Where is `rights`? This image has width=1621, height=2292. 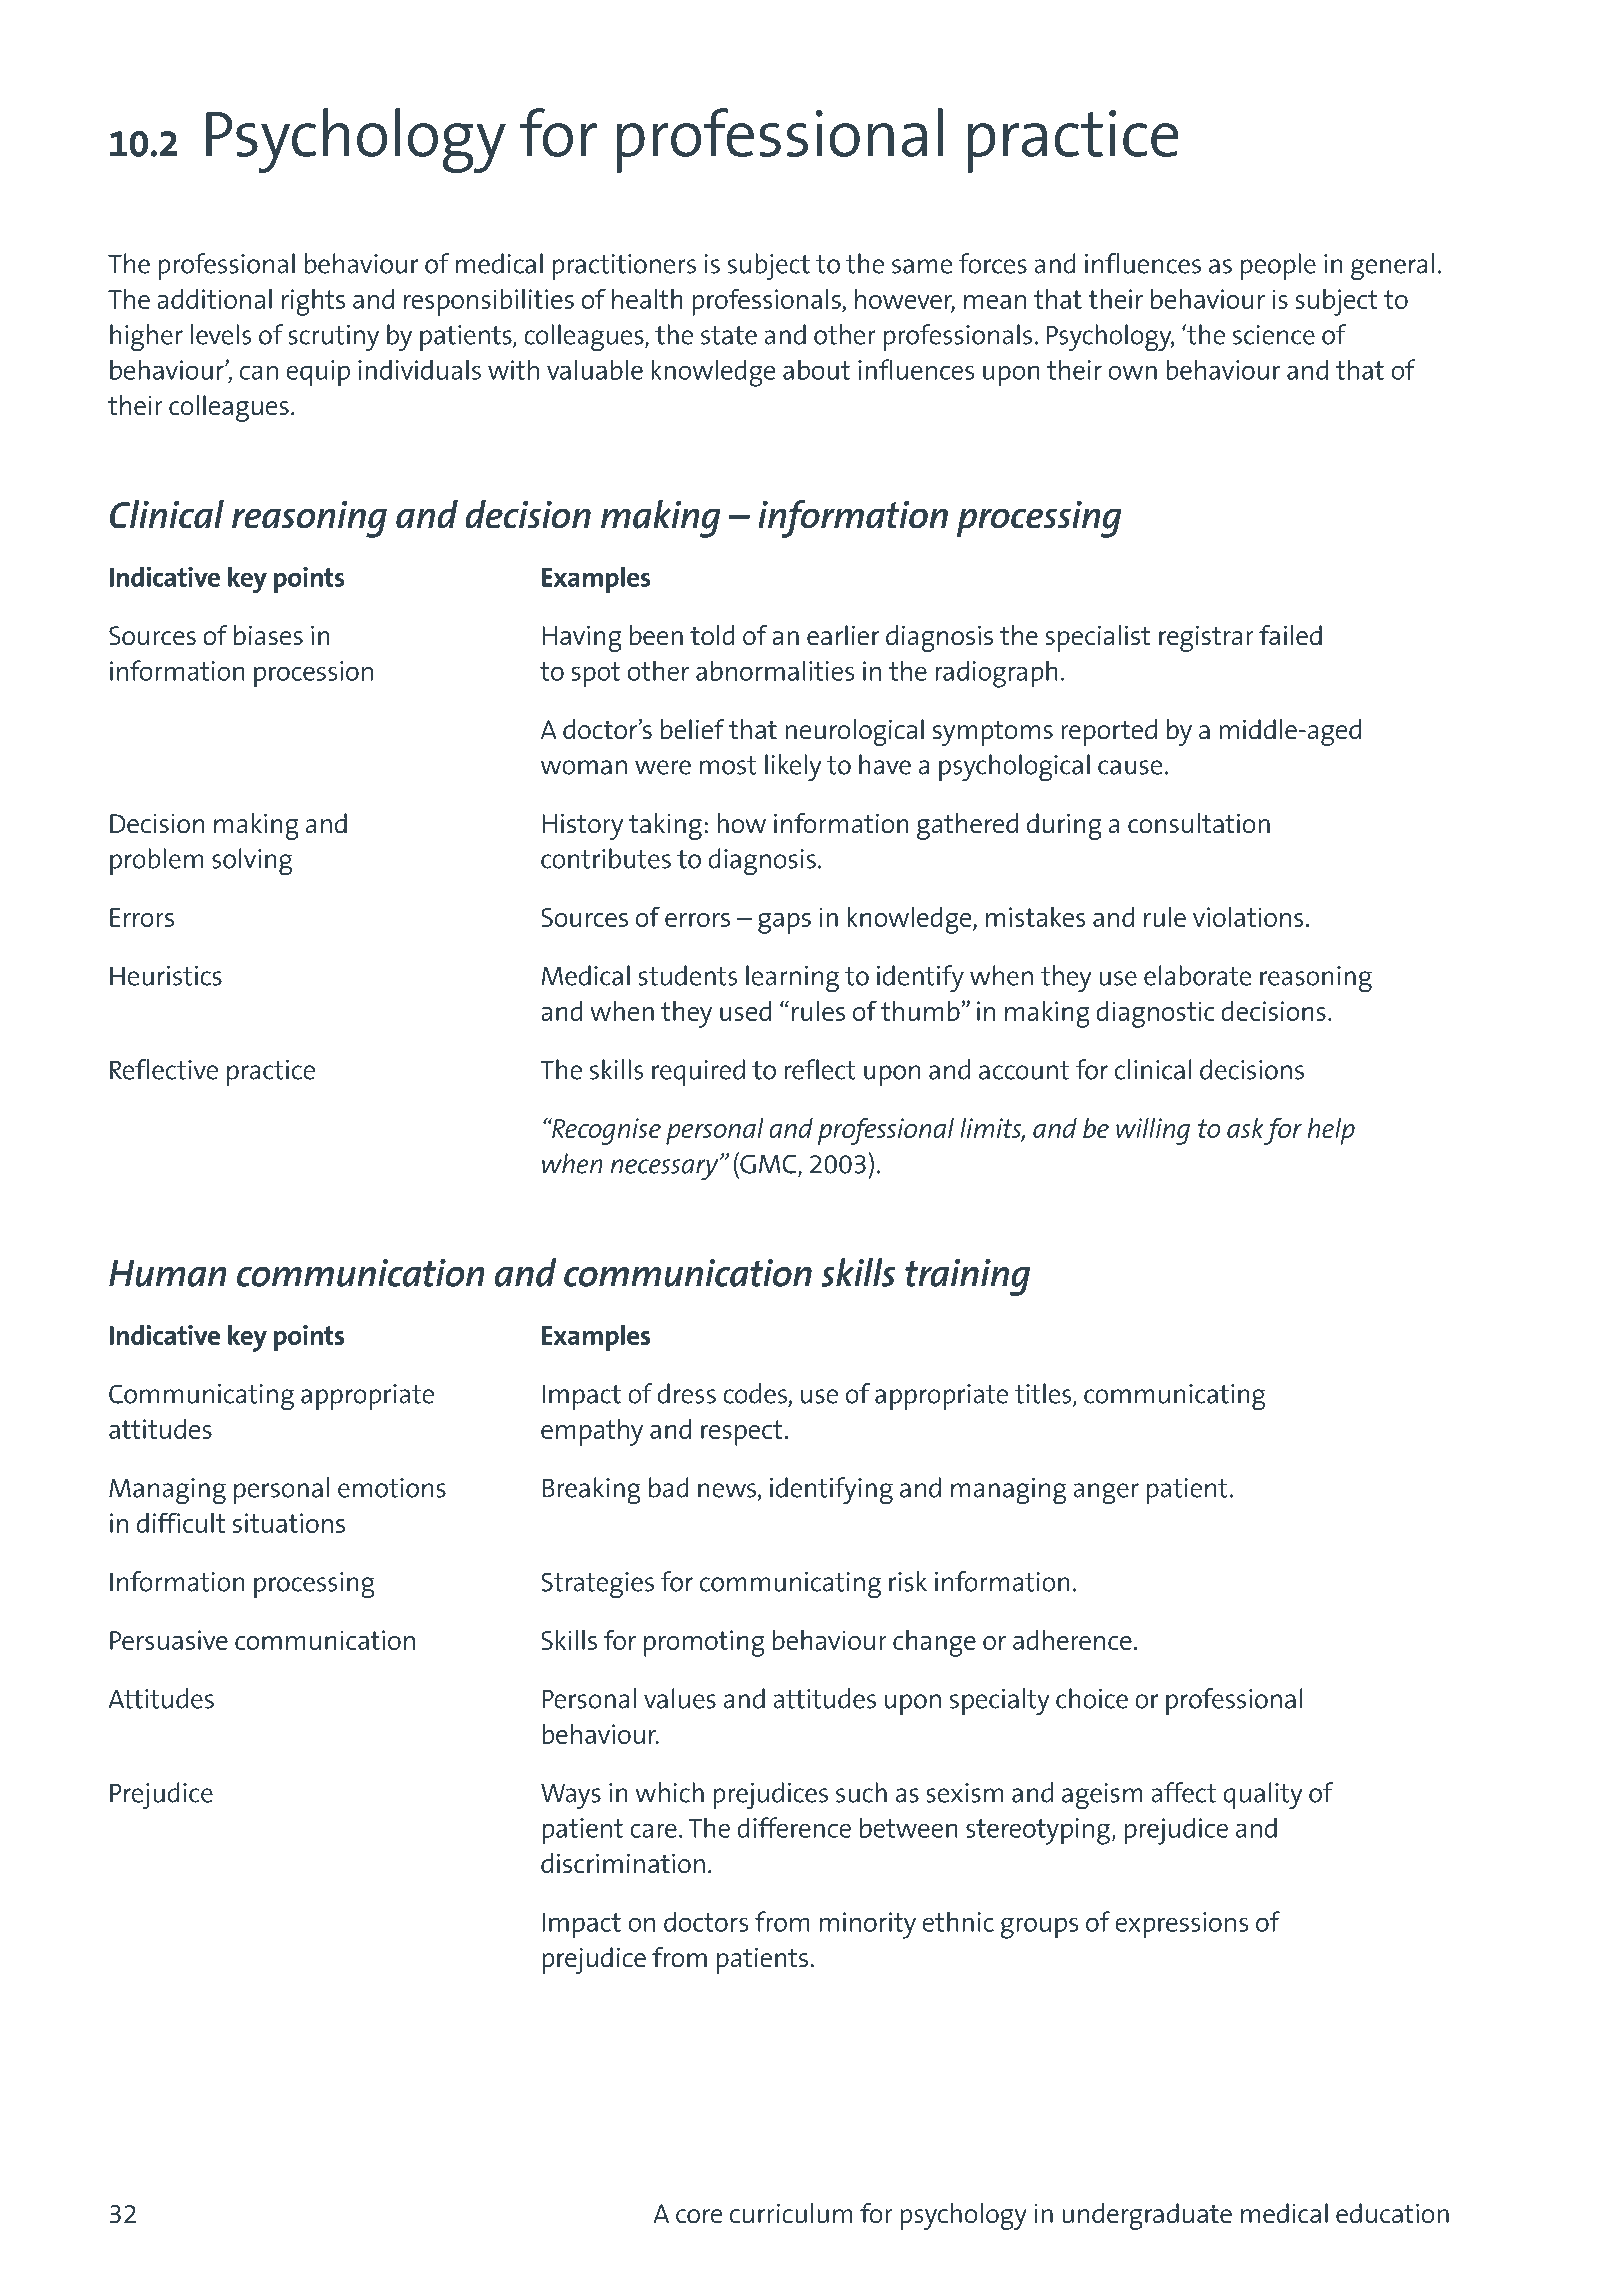 rights is located at coordinates (313, 302).
